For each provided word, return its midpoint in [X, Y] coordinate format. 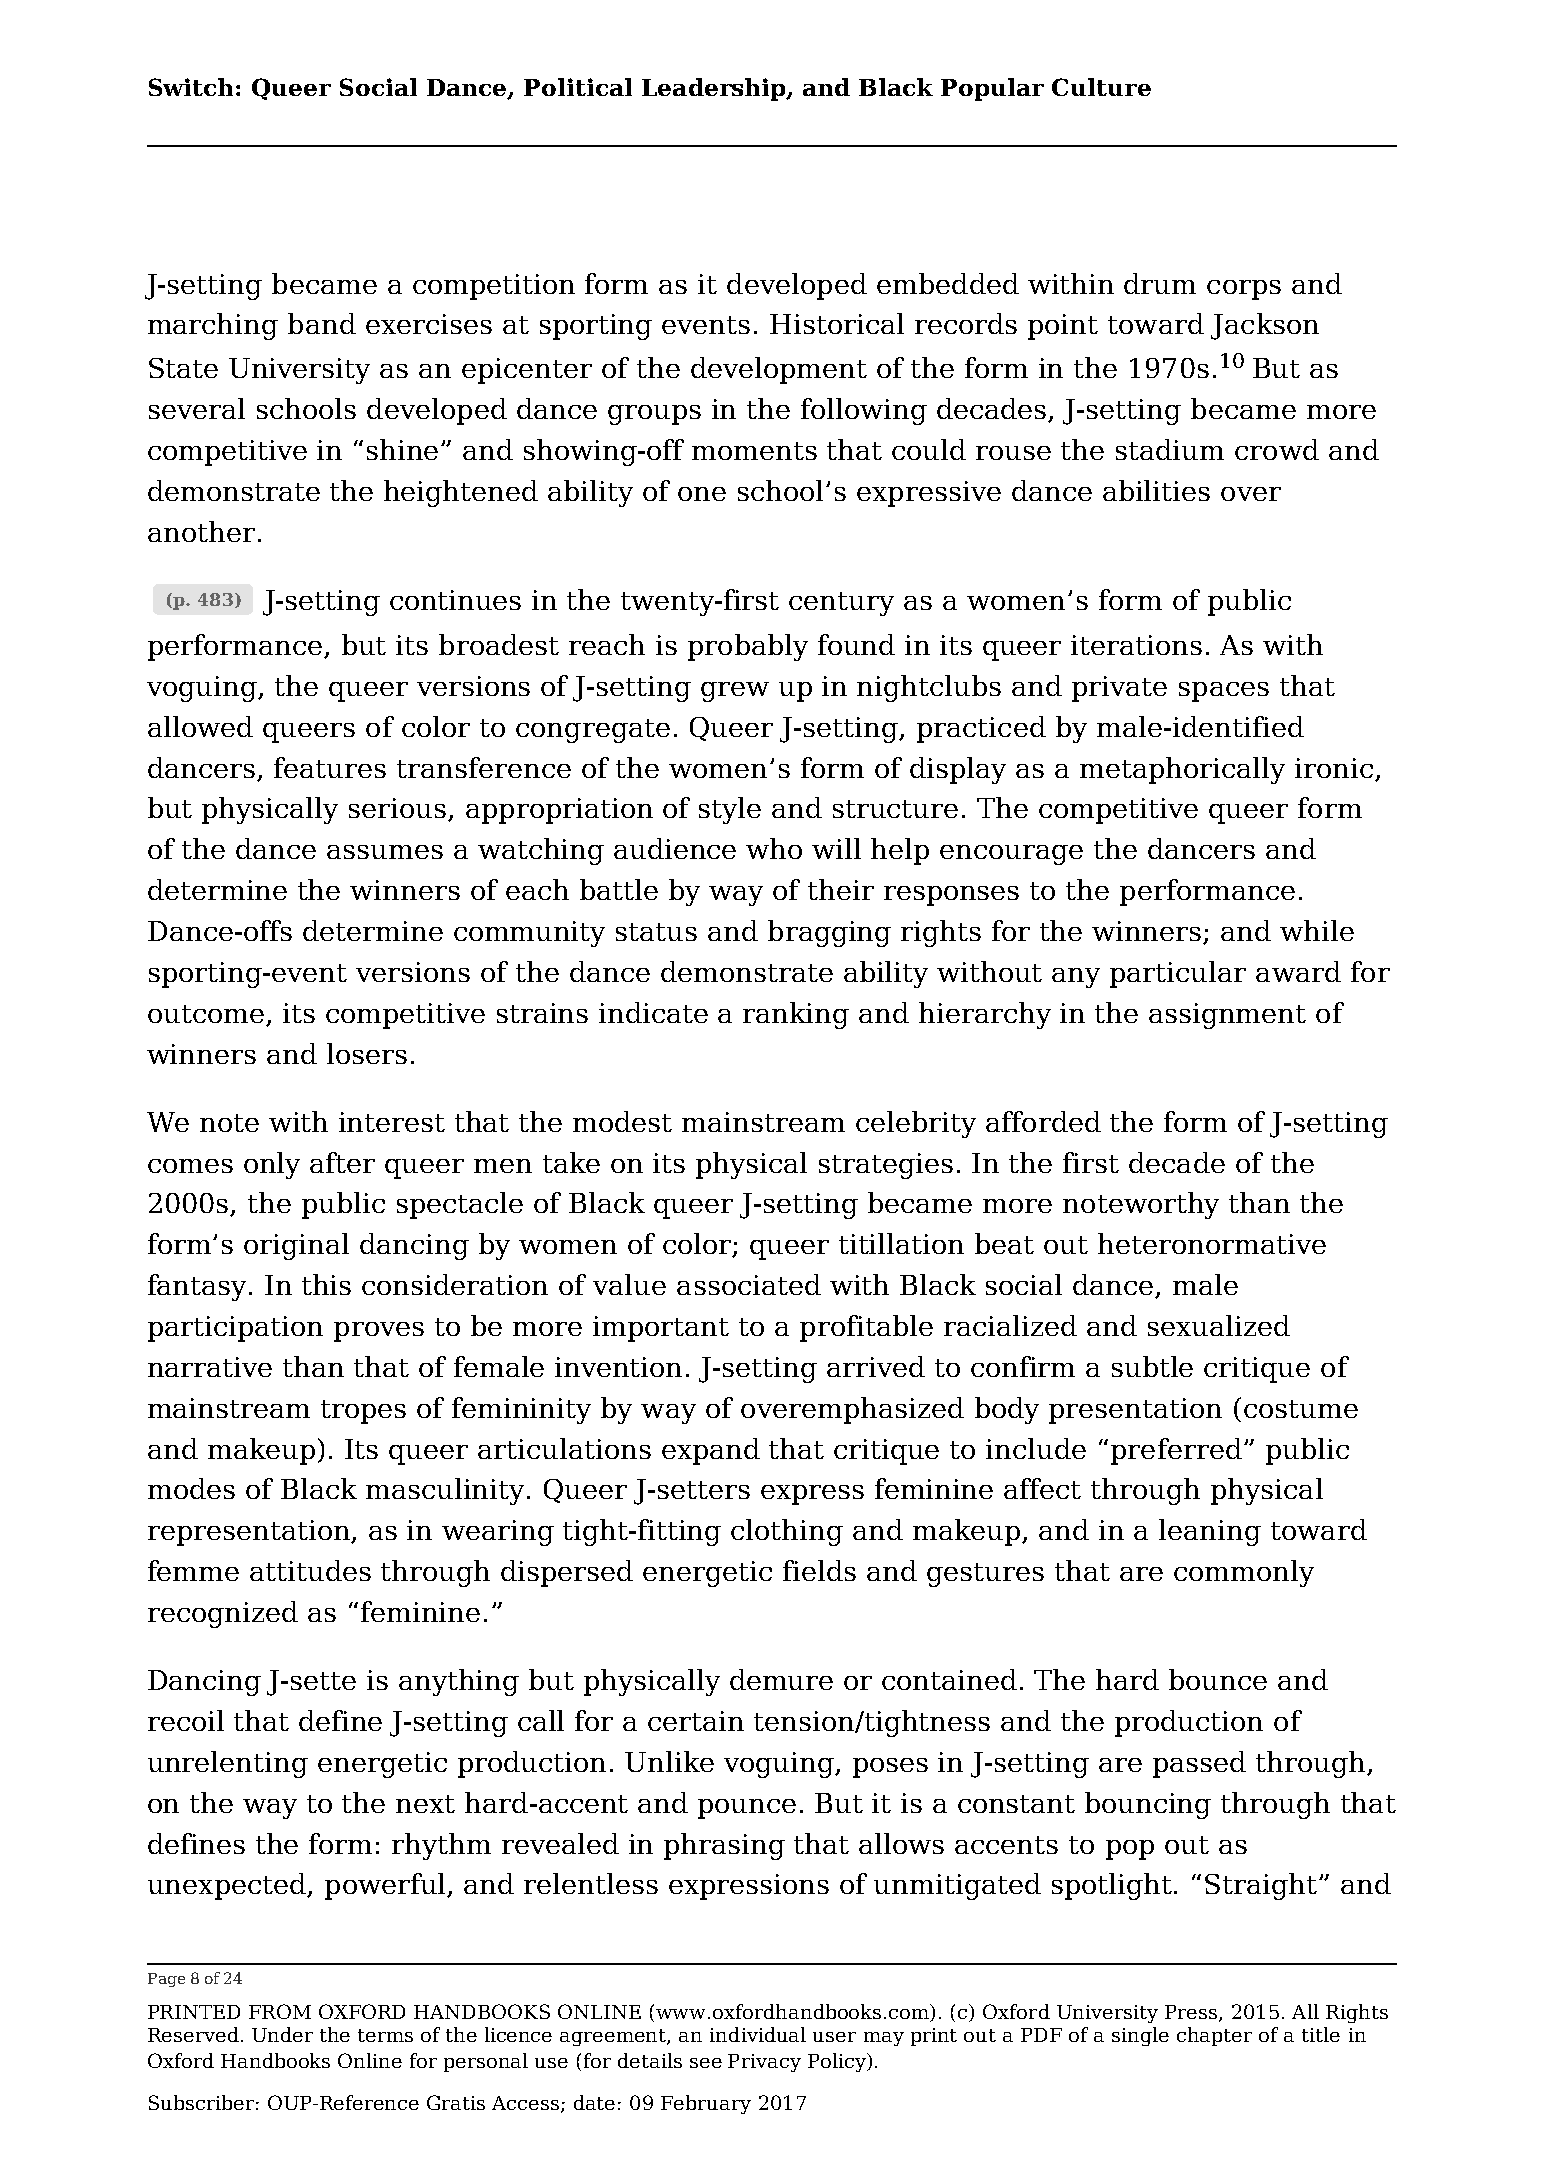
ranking [796, 1015]
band [322, 323]
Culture [1101, 87]
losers [367, 1053]
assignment [1227, 1016]
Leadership [715, 89]
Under [282, 2034]
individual [758, 2034]
